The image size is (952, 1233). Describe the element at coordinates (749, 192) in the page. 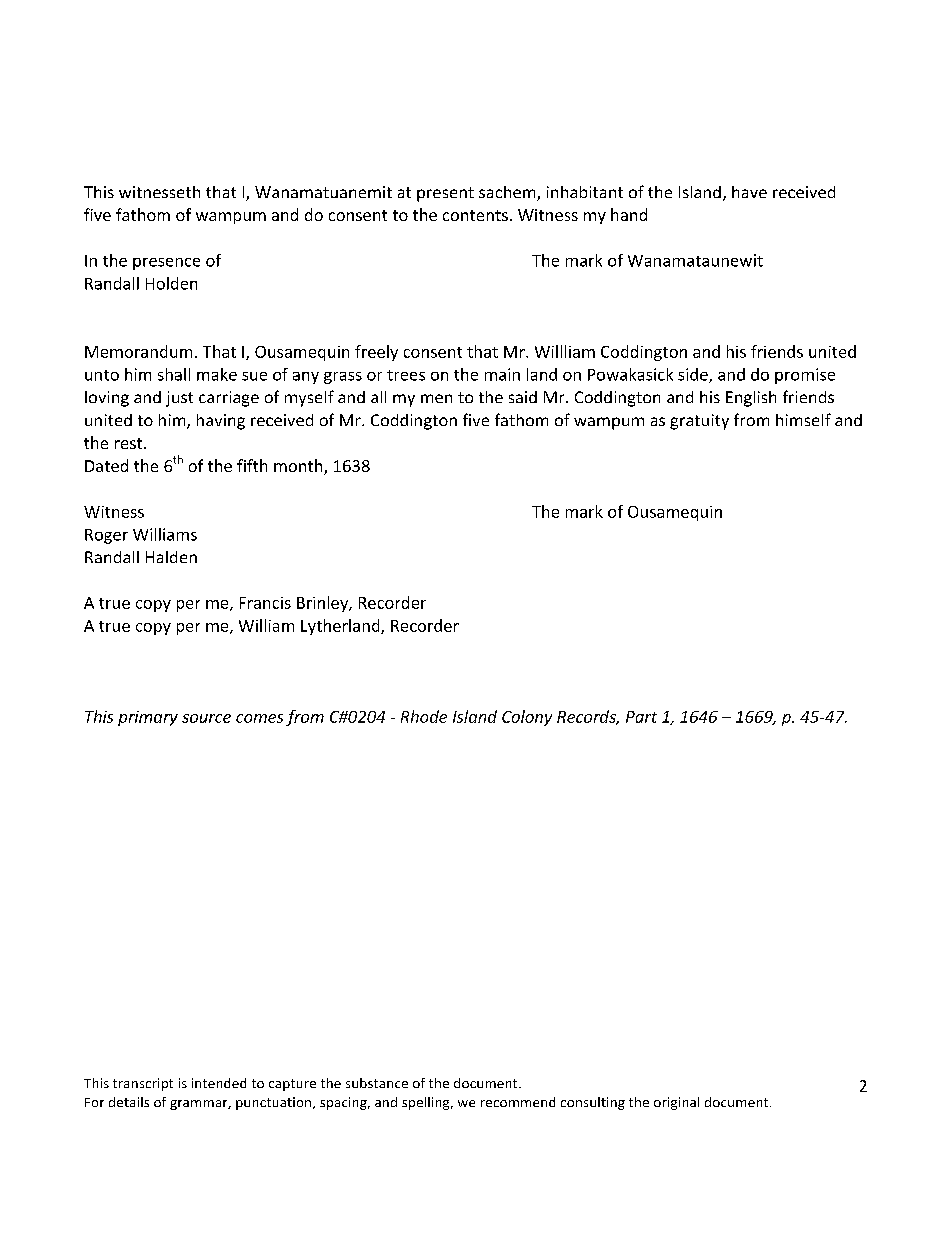

I see `have` at that location.
